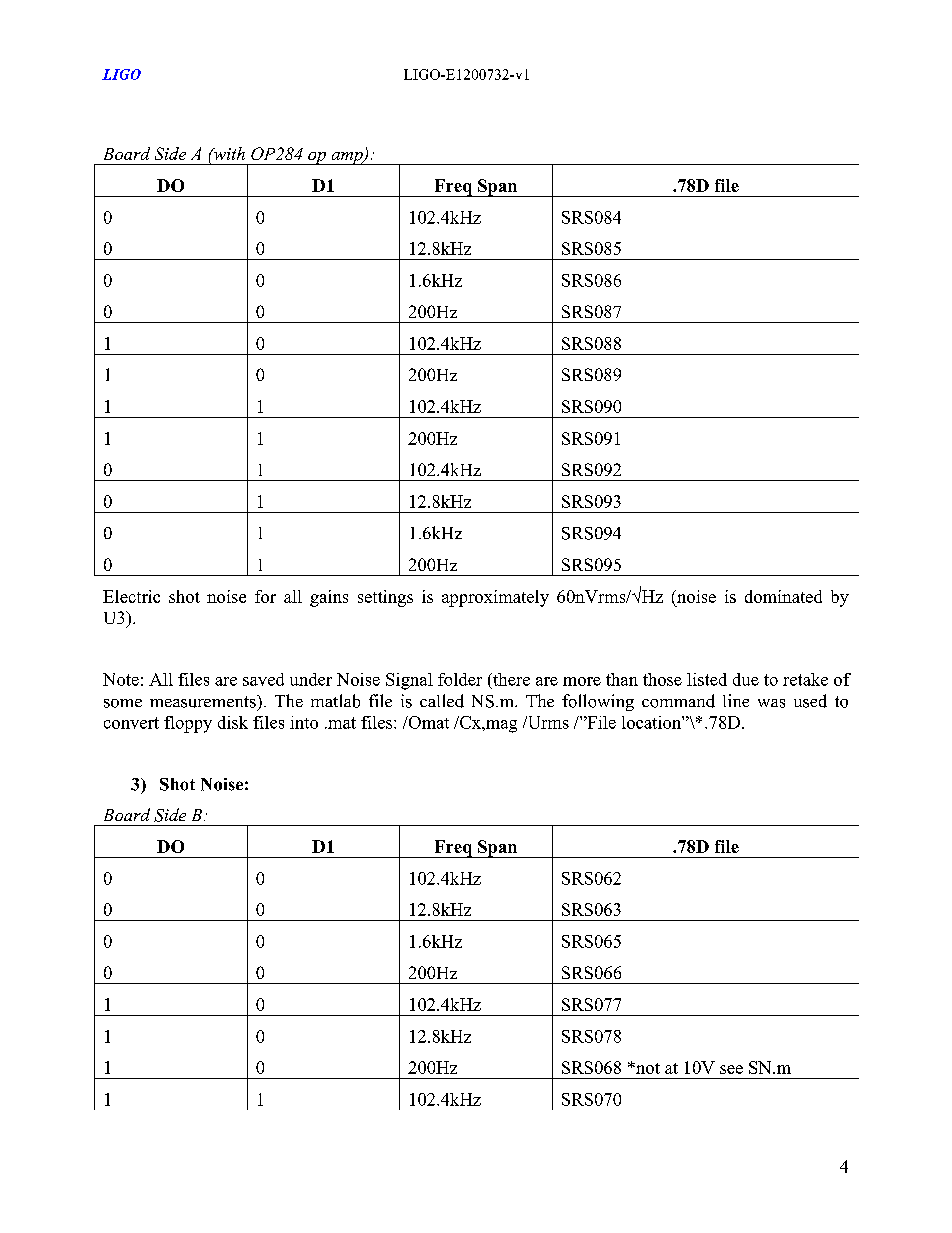 The image size is (952, 1233). I want to click on due, so click(746, 679).
